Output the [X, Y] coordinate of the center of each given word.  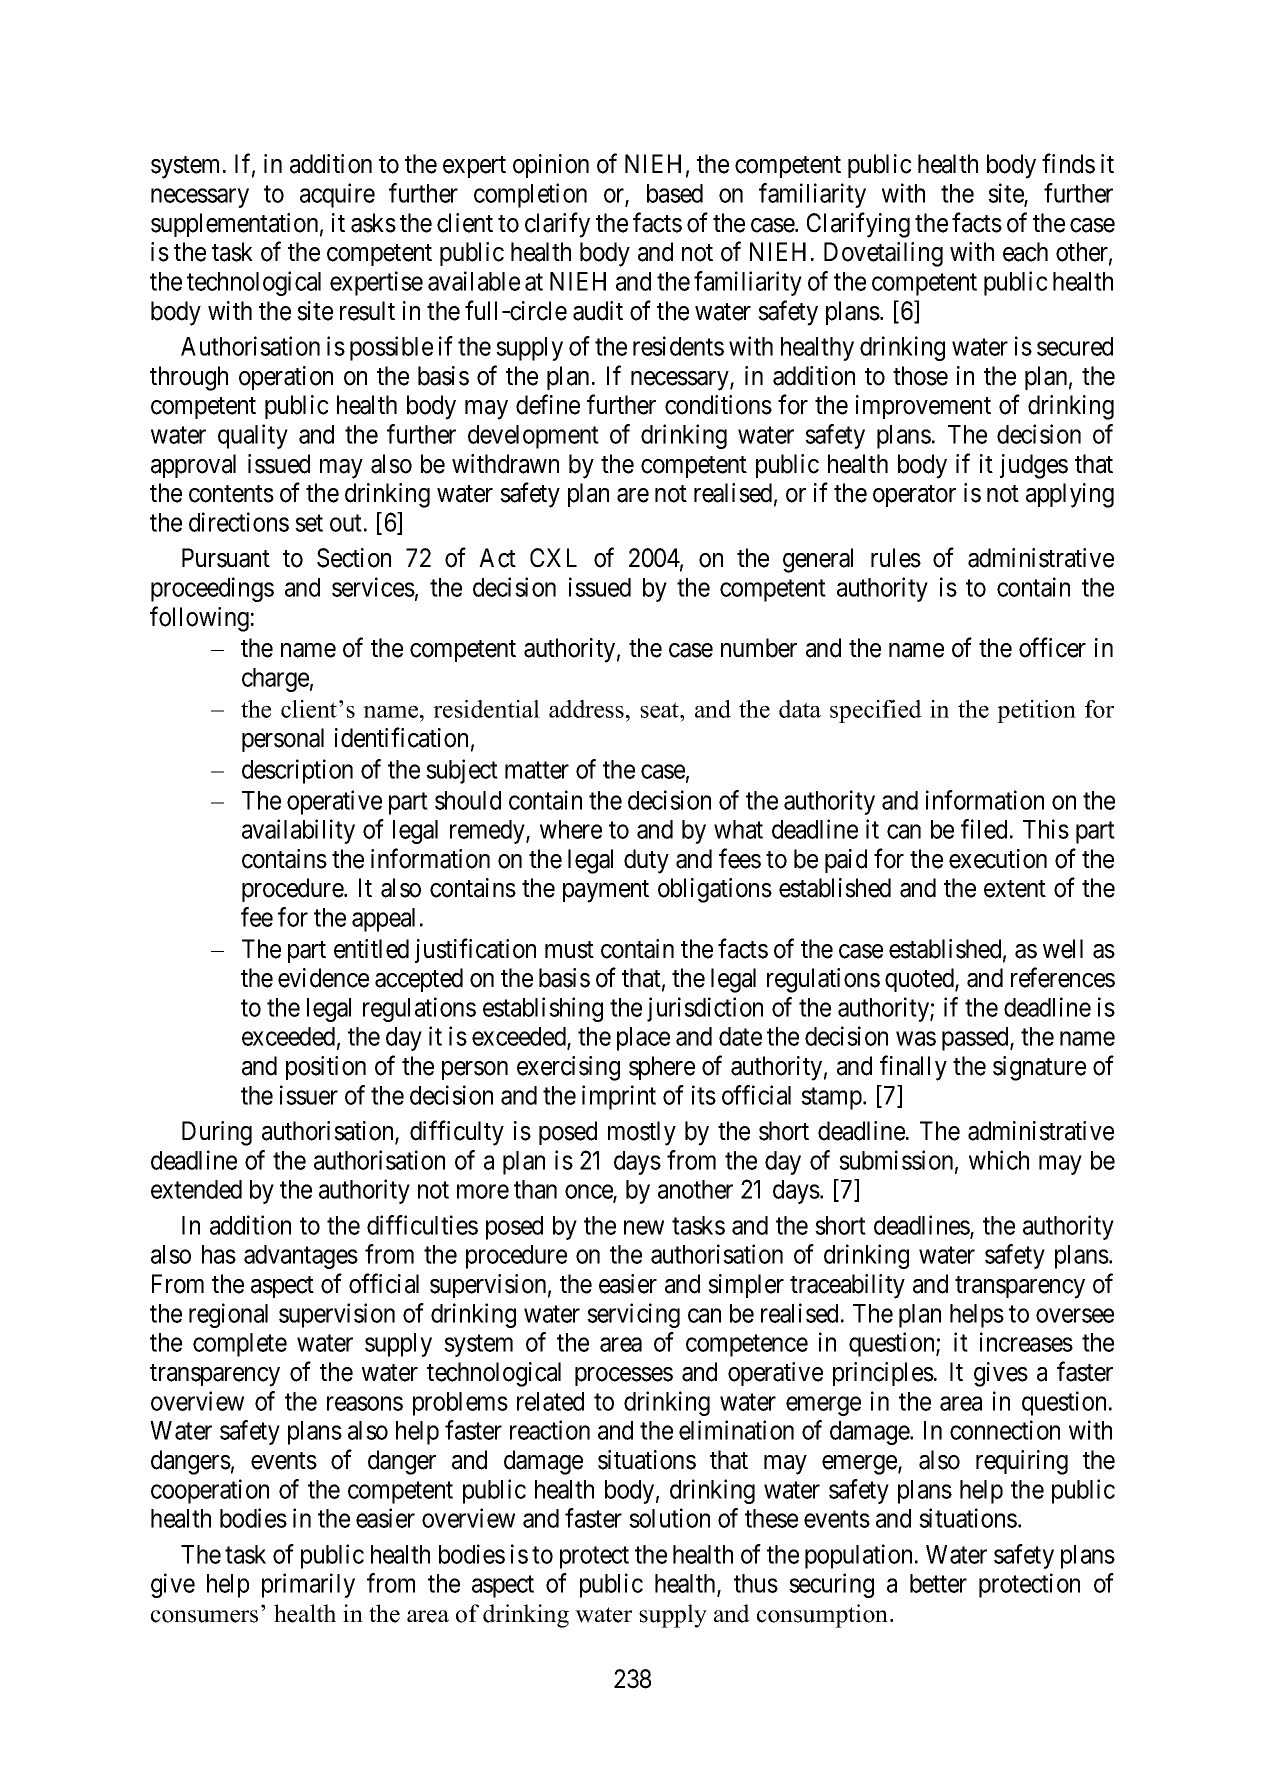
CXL [553, 558]
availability [298, 831]
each [1025, 252]
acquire [337, 195]
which [999, 1160]
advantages [301, 1257]
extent [1015, 889]
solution [669, 1518]
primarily [308, 1585]
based [675, 193]
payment [606, 891]
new [644, 1227]
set [309, 523]
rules [896, 558]
